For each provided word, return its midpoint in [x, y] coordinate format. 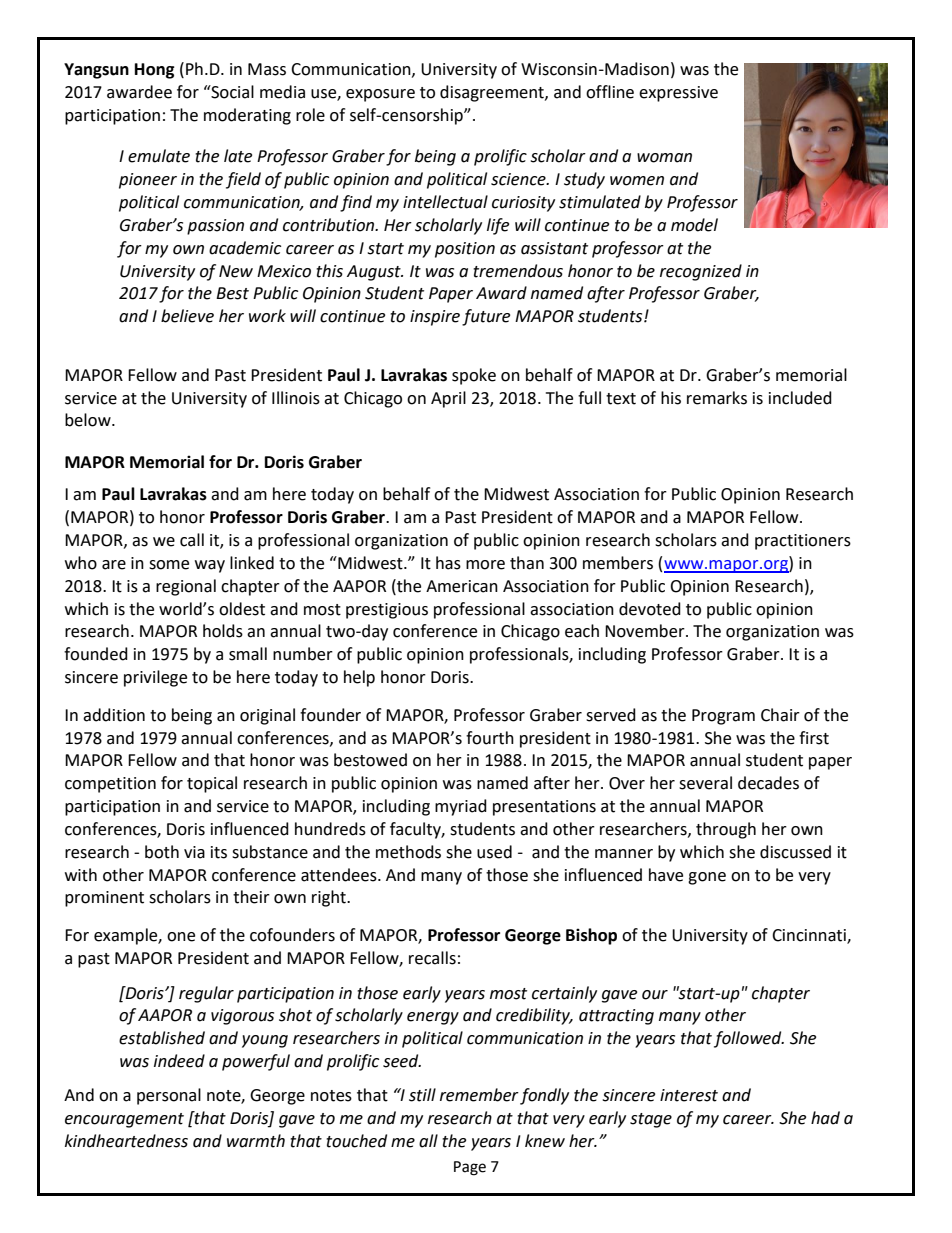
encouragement [124, 1120]
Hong [155, 71]
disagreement [493, 93]
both [162, 852]
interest [689, 1095]
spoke [474, 376]
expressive [678, 94]
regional [186, 587]
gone [707, 878]
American [462, 586]
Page [470, 1168]
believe [187, 316]
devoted [650, 609]
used [494, 852]
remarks [717, 398]
